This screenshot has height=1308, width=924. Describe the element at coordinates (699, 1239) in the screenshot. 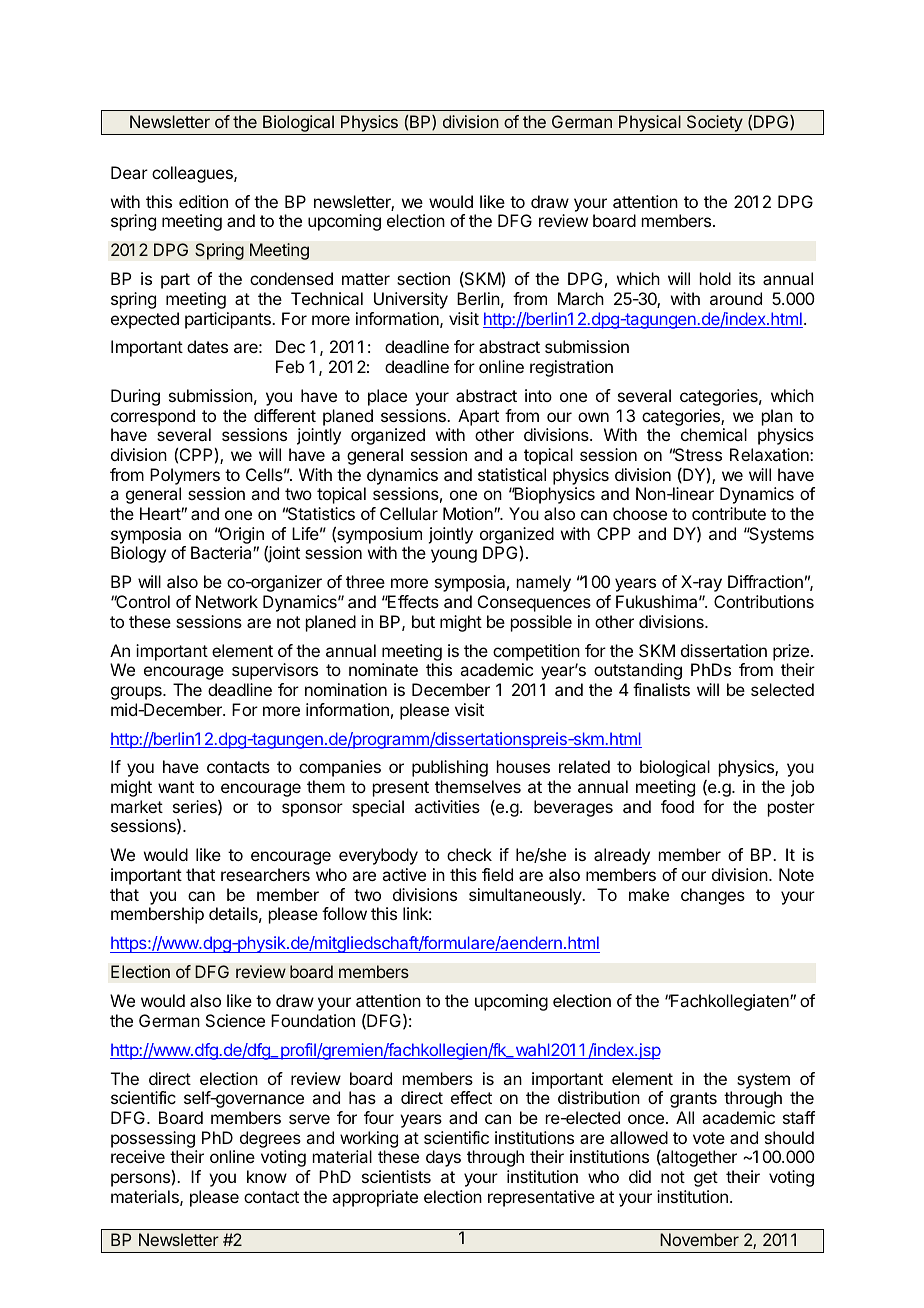

I see `November` at that location.
